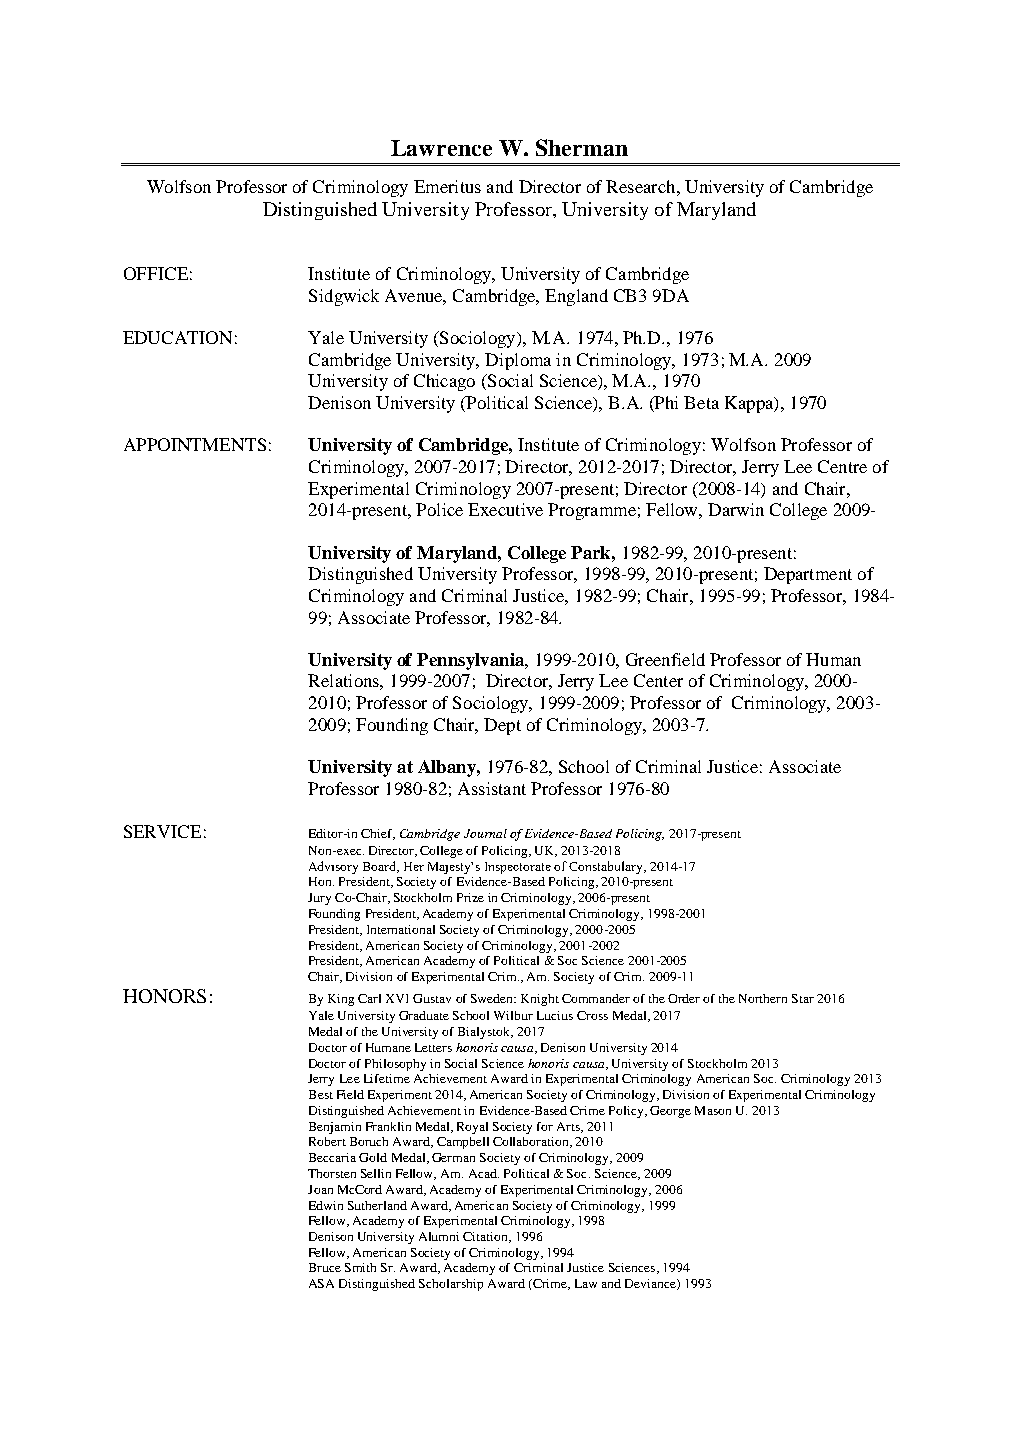  I want to click on Northern, so click(763, 998).
